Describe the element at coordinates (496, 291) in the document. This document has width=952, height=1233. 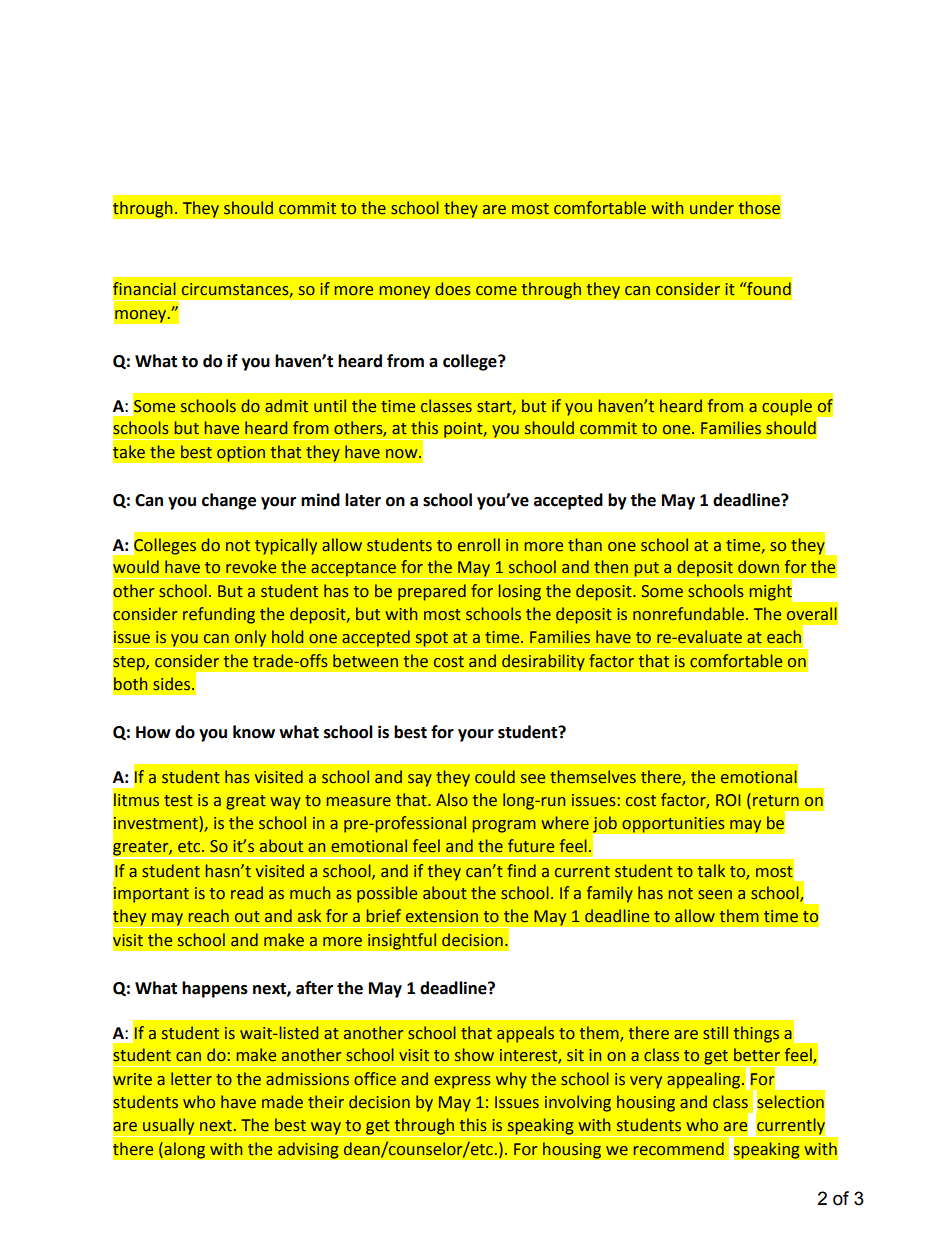
I see `come` at that location.
